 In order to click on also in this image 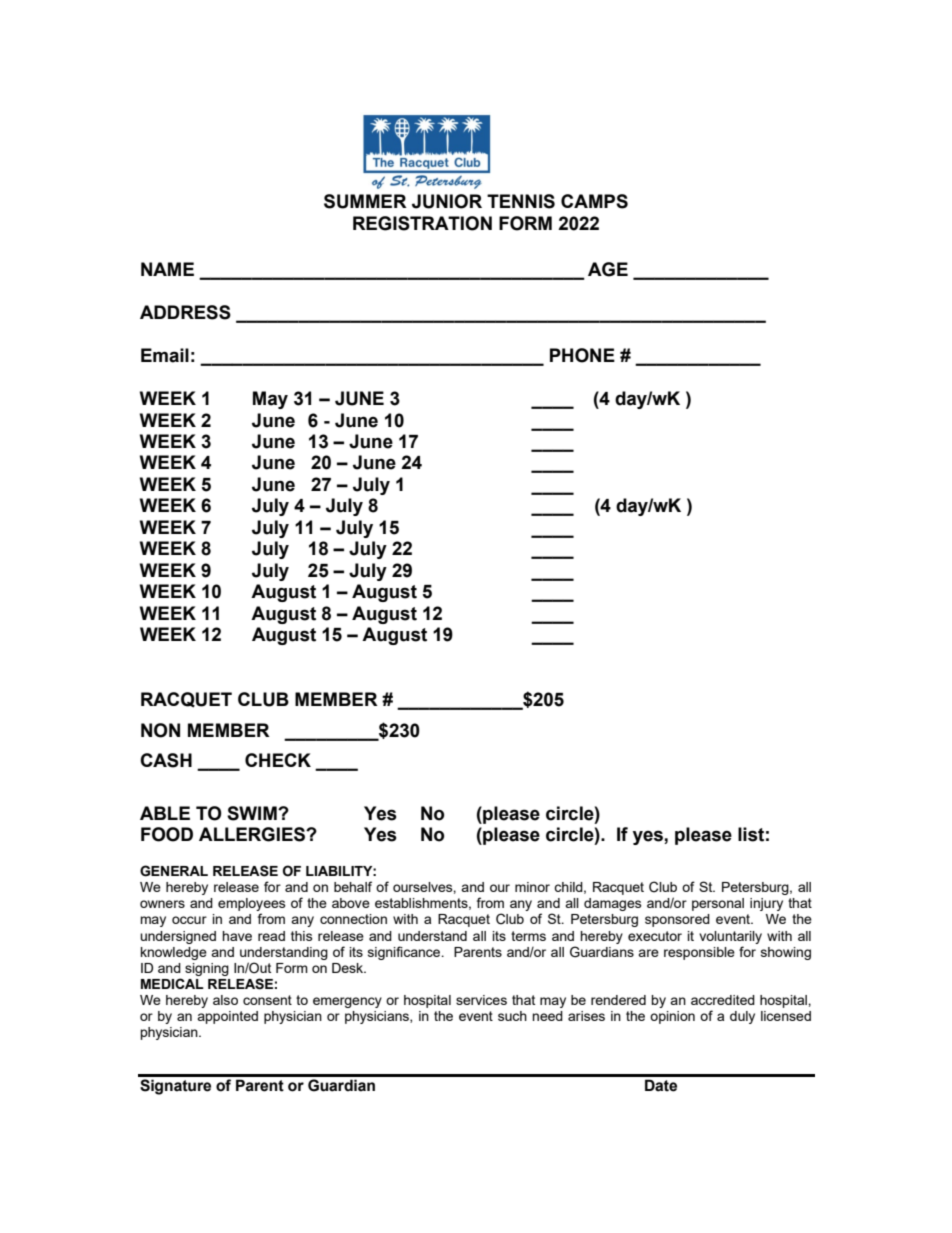, I will do `click(225, 1000)`.
